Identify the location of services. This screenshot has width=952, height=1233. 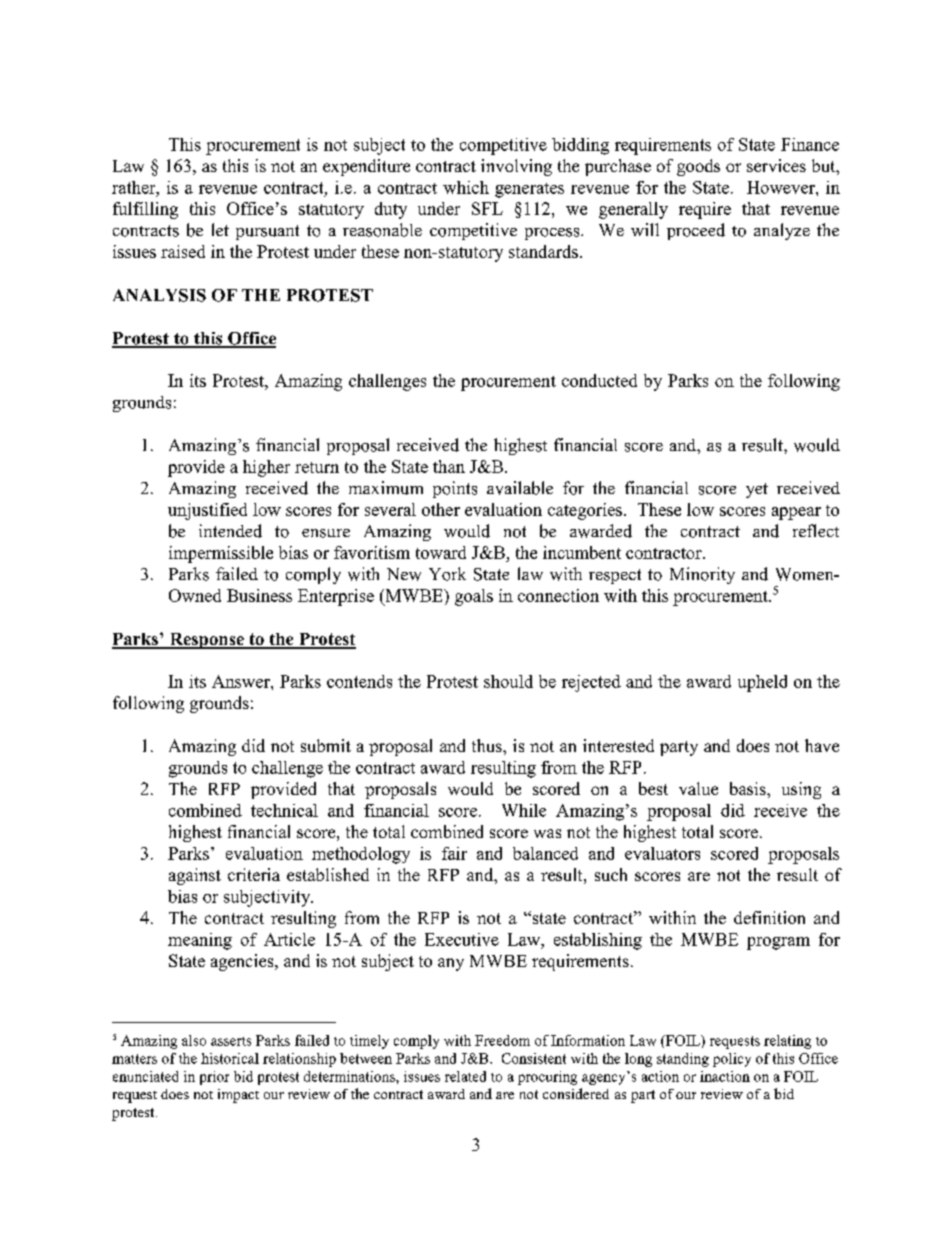
(776, 165).
